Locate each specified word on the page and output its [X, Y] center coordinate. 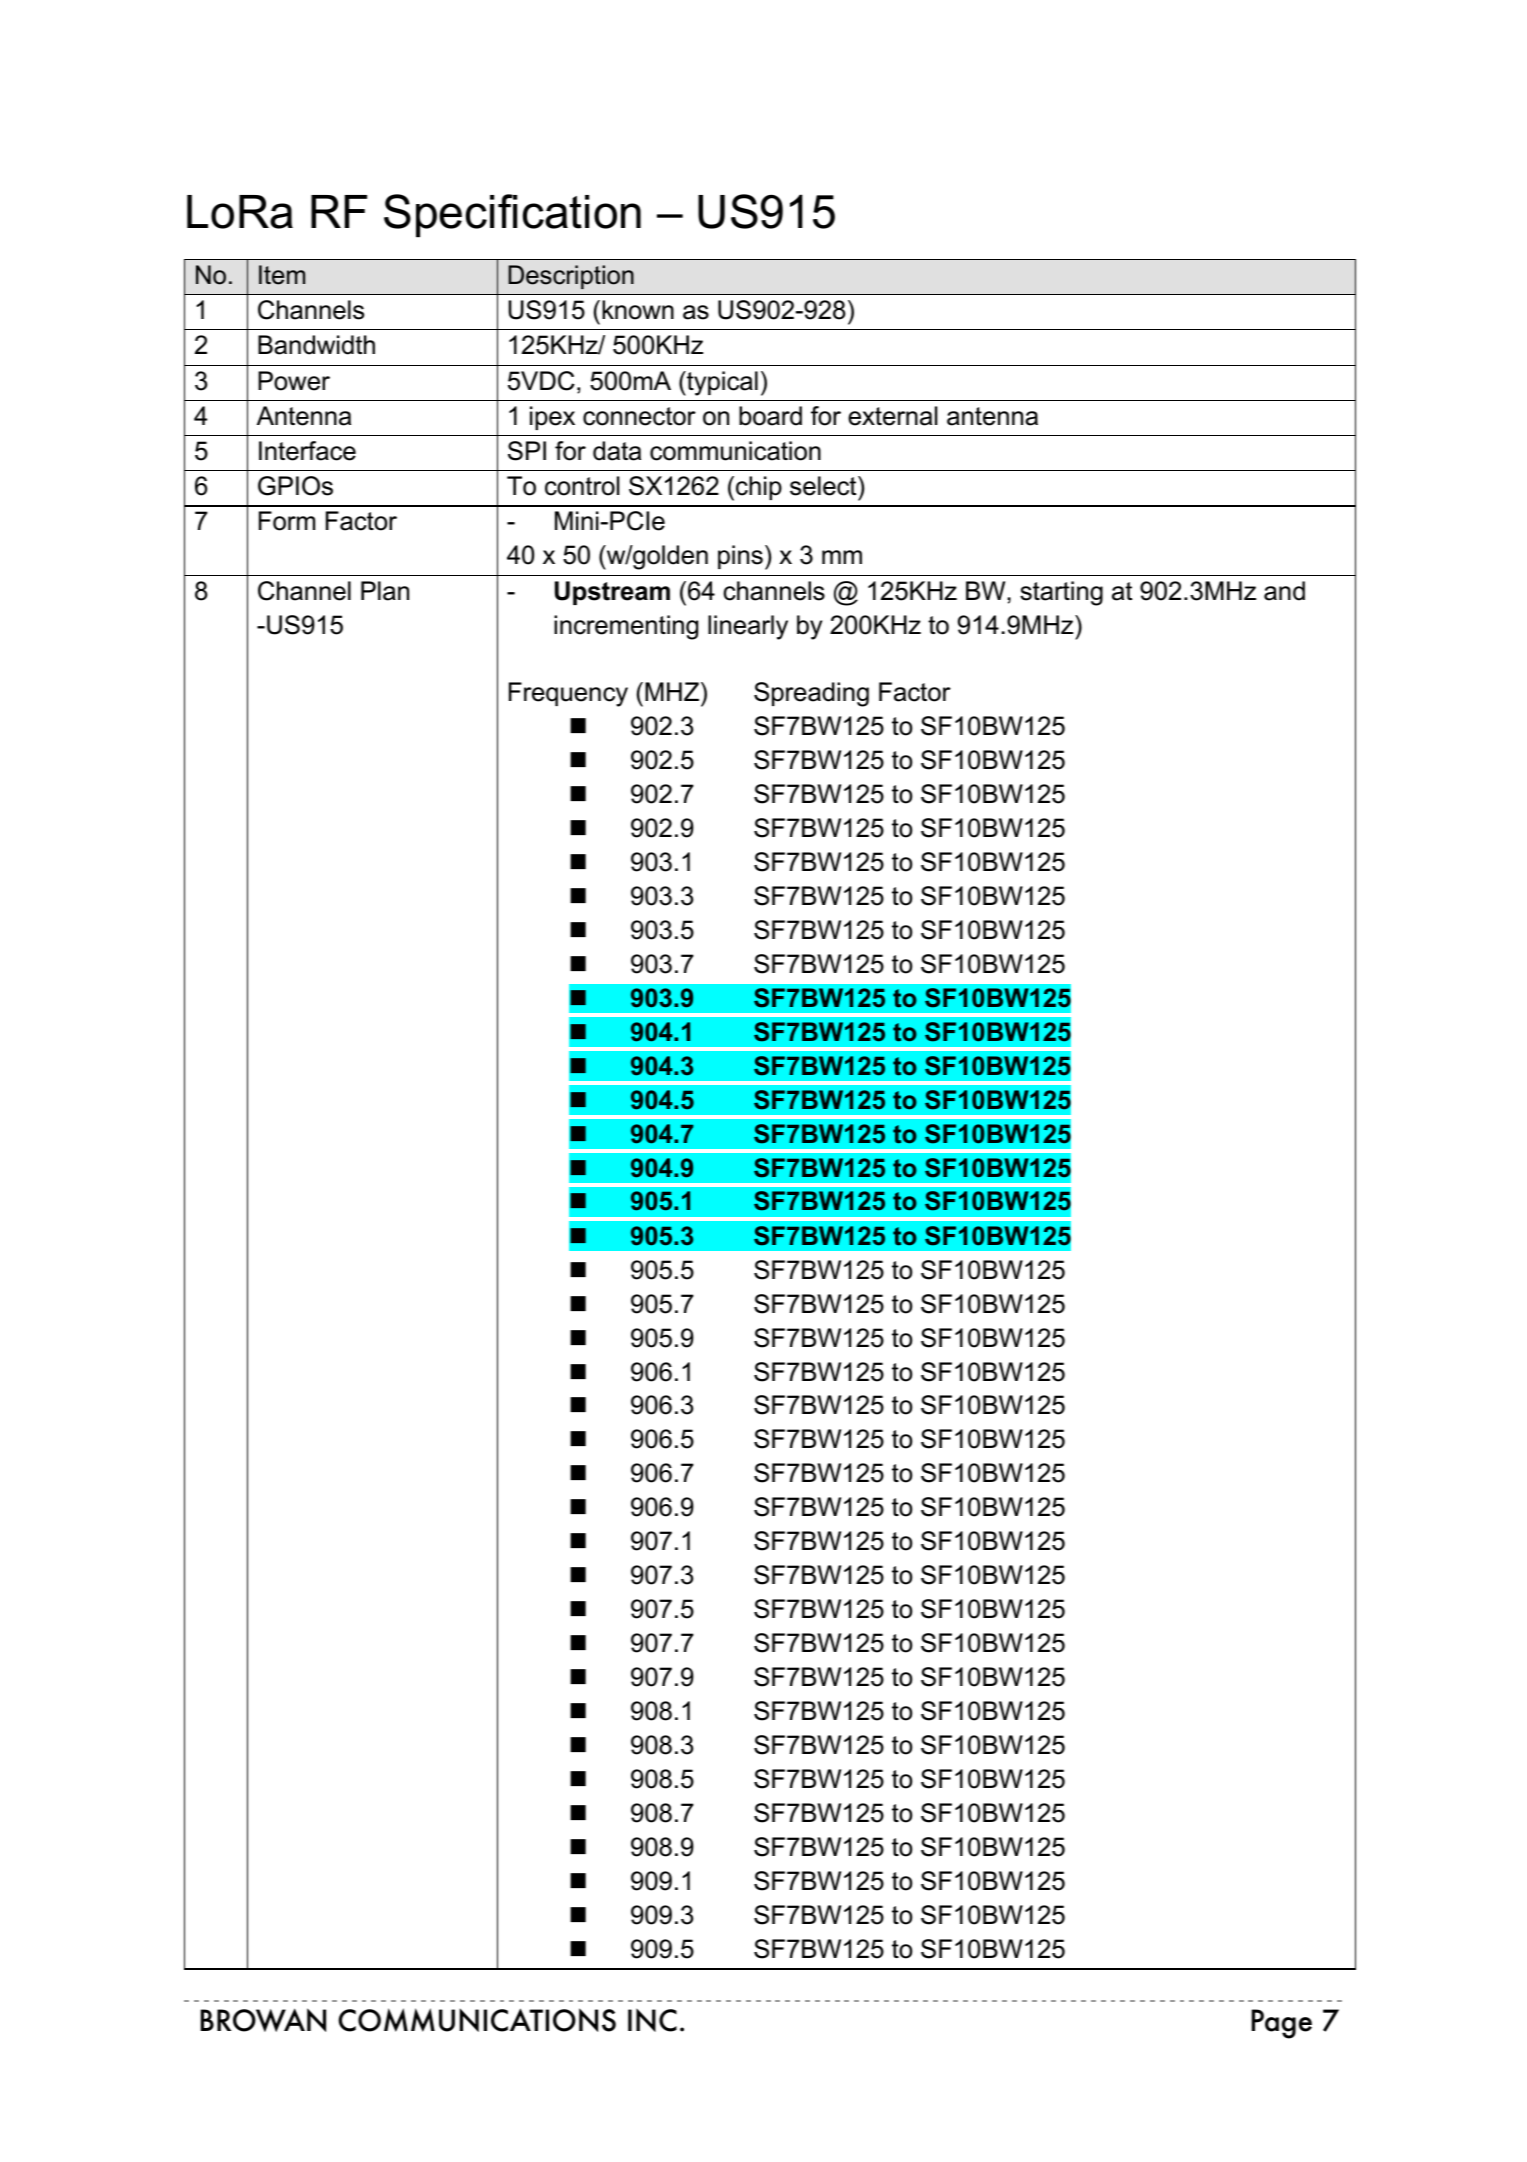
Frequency [568, 694]
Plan [385, 591]
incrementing [626, 627]
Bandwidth [316, 345]
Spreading [811, 694]
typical [721, 383]
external [892, 416]
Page [1282, 2024]
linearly [748, 627]
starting [1061, 593]
